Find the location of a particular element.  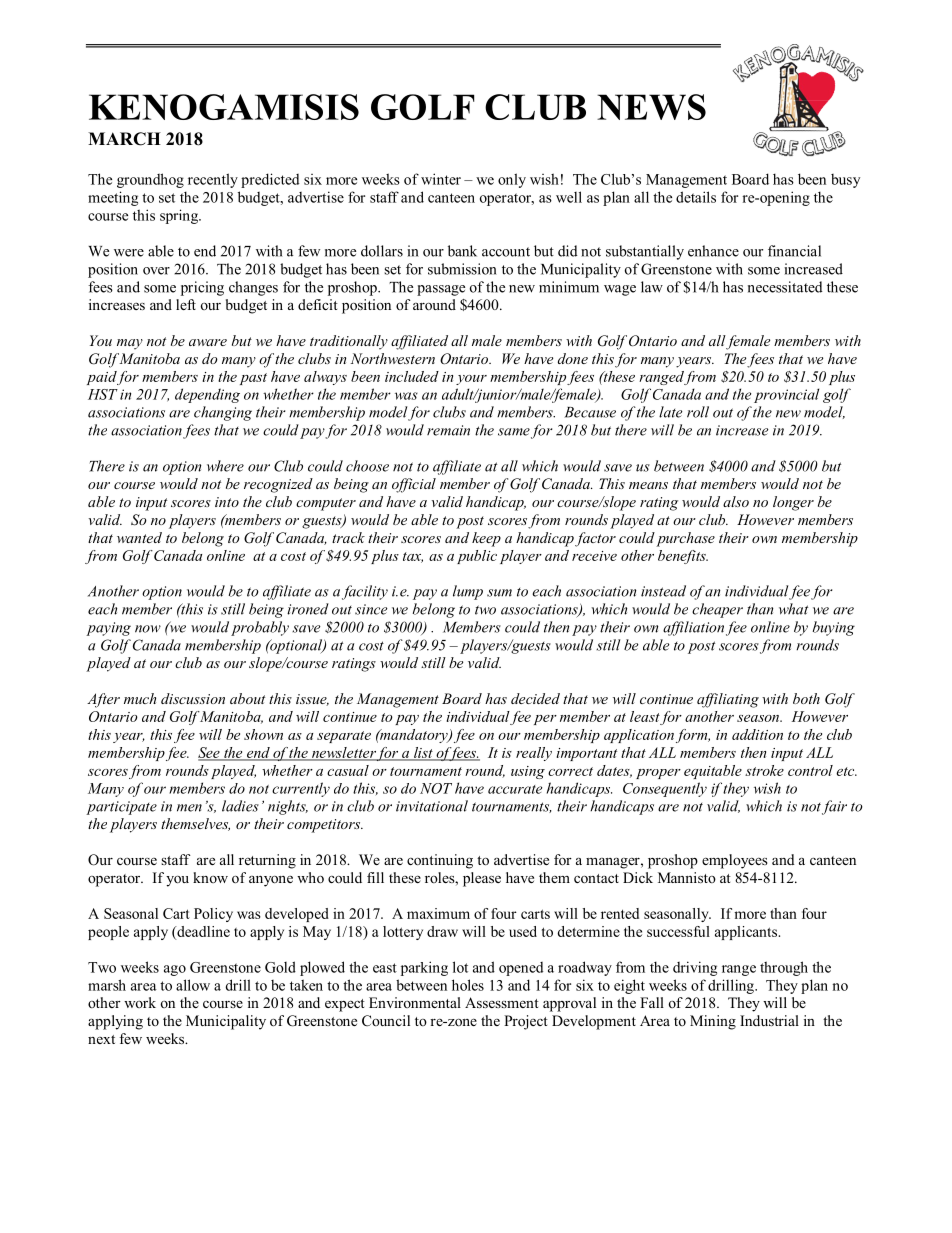

recently is located at coordinates (213, 180).
